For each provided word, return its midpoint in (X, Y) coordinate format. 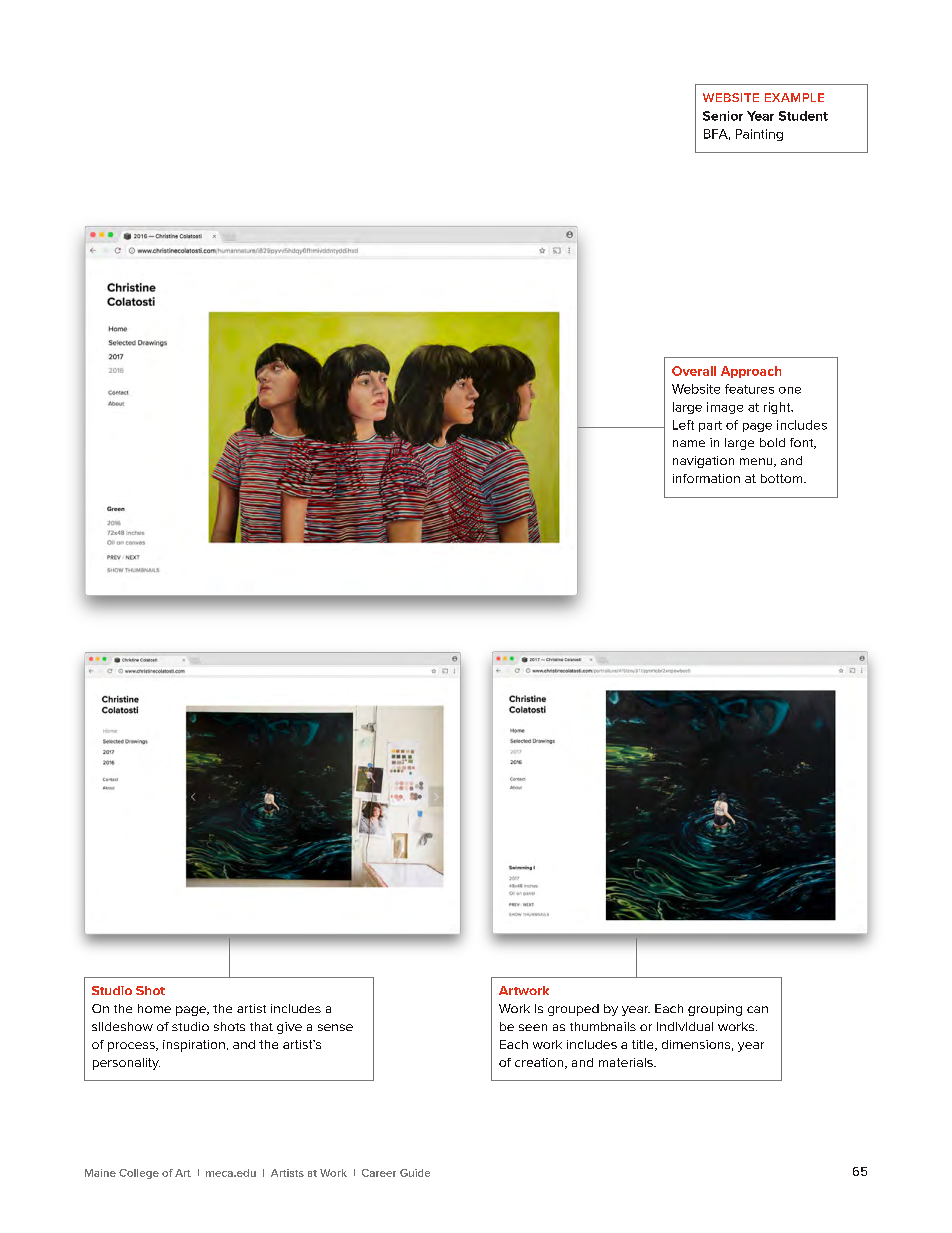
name (689, 443)
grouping (715, 1010)
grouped (573, 1010)
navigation (703, 462)
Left (683, 425)
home (154, 1008)
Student (803, 116)
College (139, 1174)
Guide (415, 1173)
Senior (723, 116)
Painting (759, 135)
